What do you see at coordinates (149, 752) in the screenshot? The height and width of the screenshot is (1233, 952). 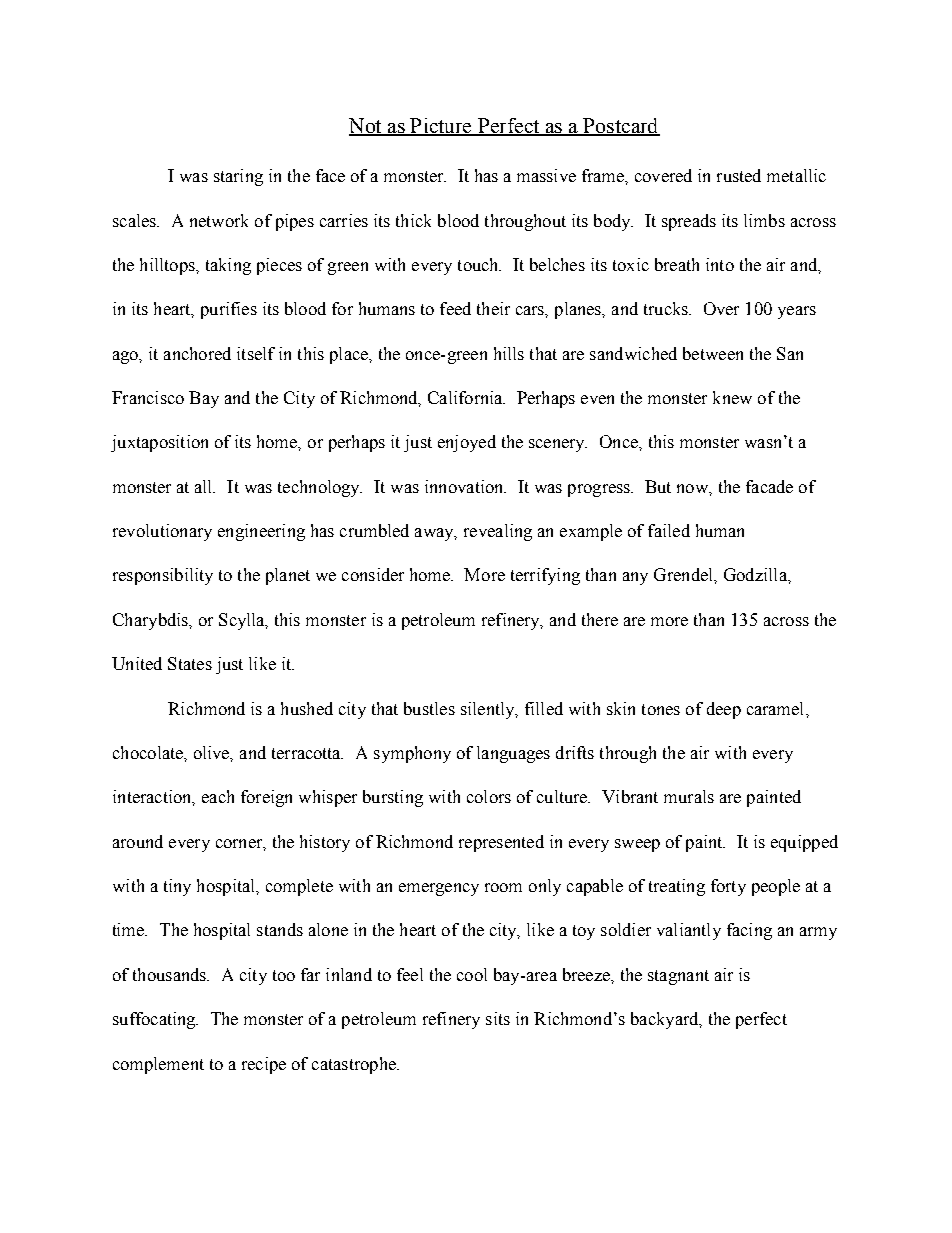 I see `chocolate` at bounding box center [149, 752].
